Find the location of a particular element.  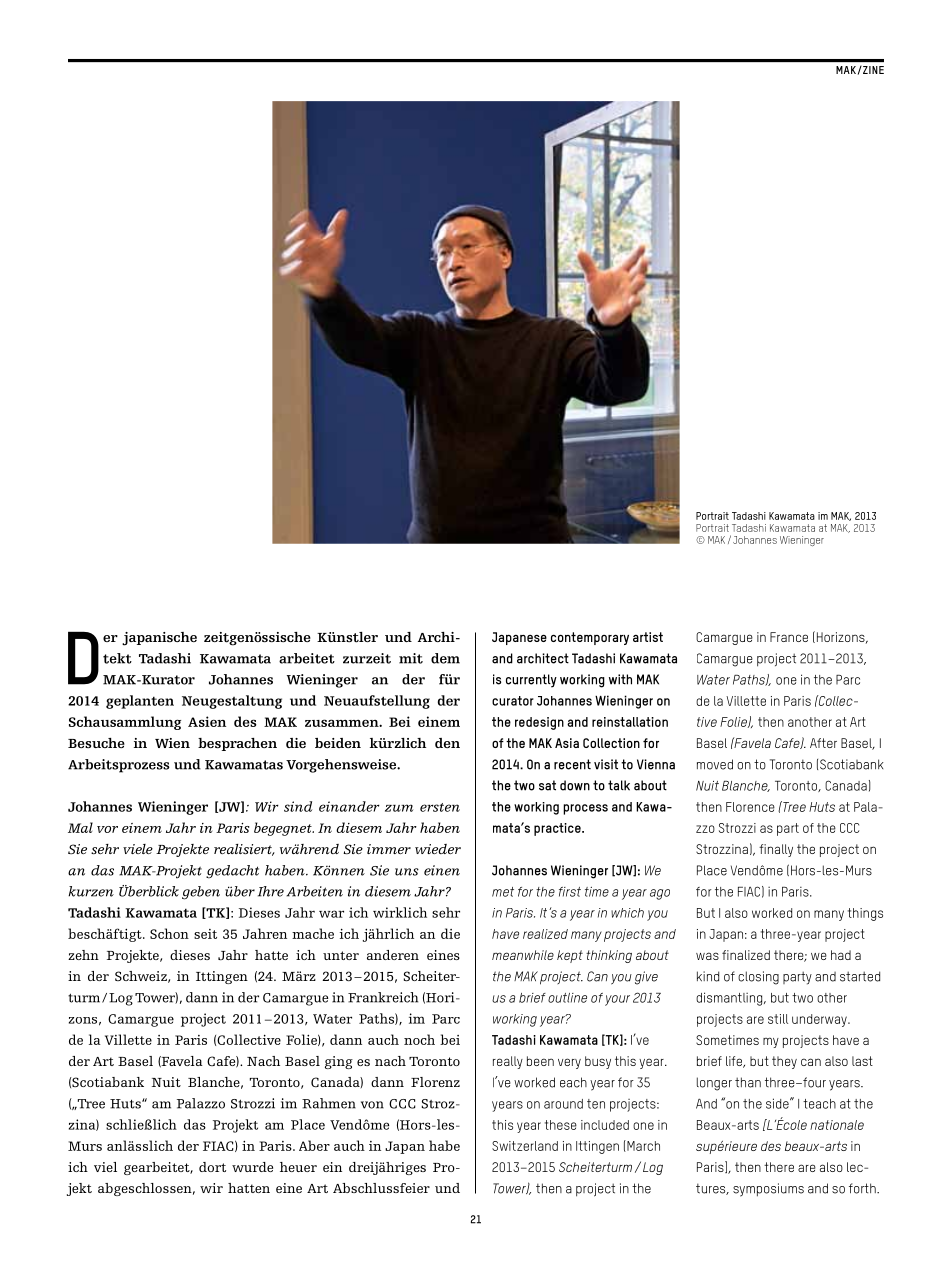

Schon is located at coordinates (169, 933).
